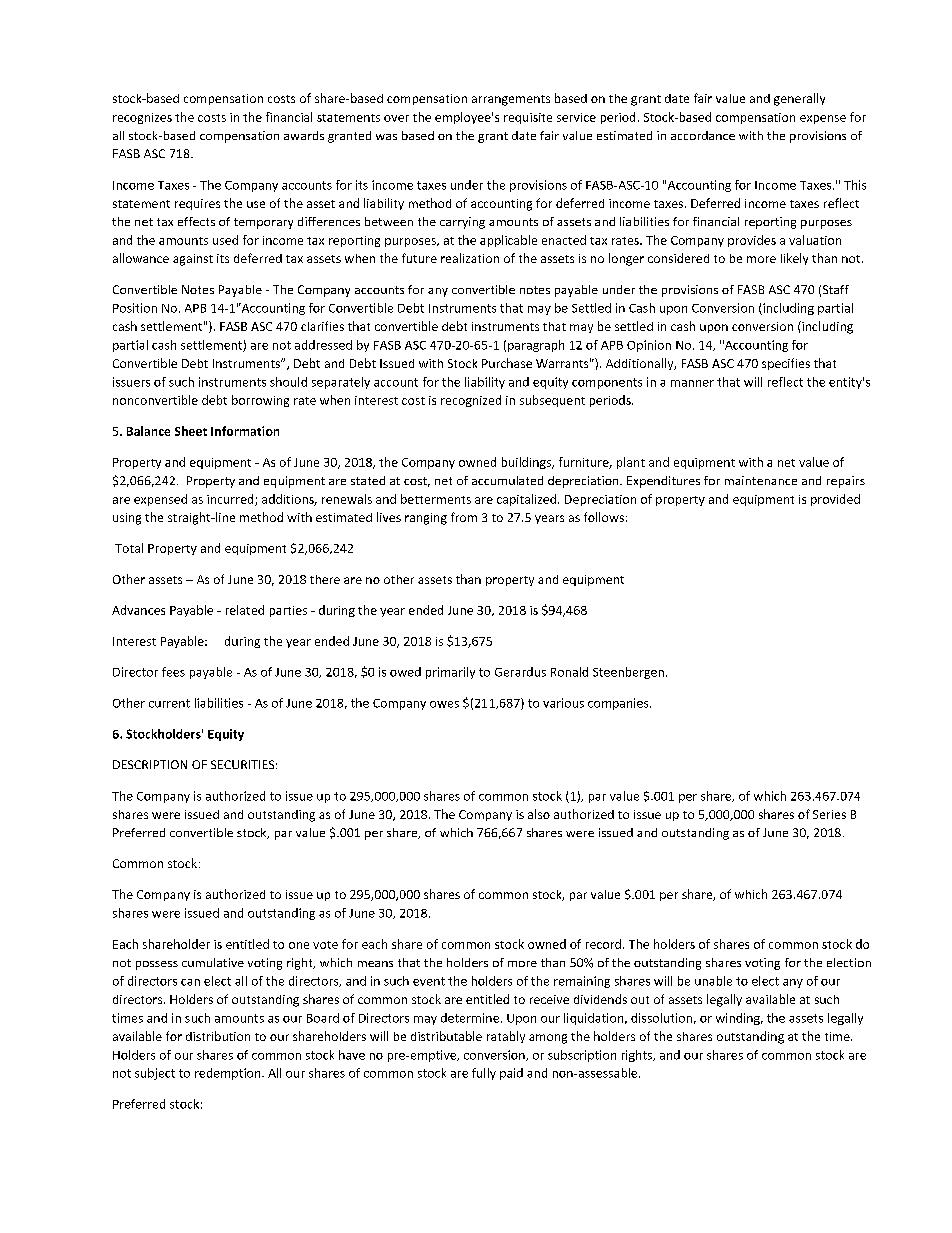 Image resolution: width=952 pixels, height=1233 pixels. I want to click on distribution, so click(218, 1036).
